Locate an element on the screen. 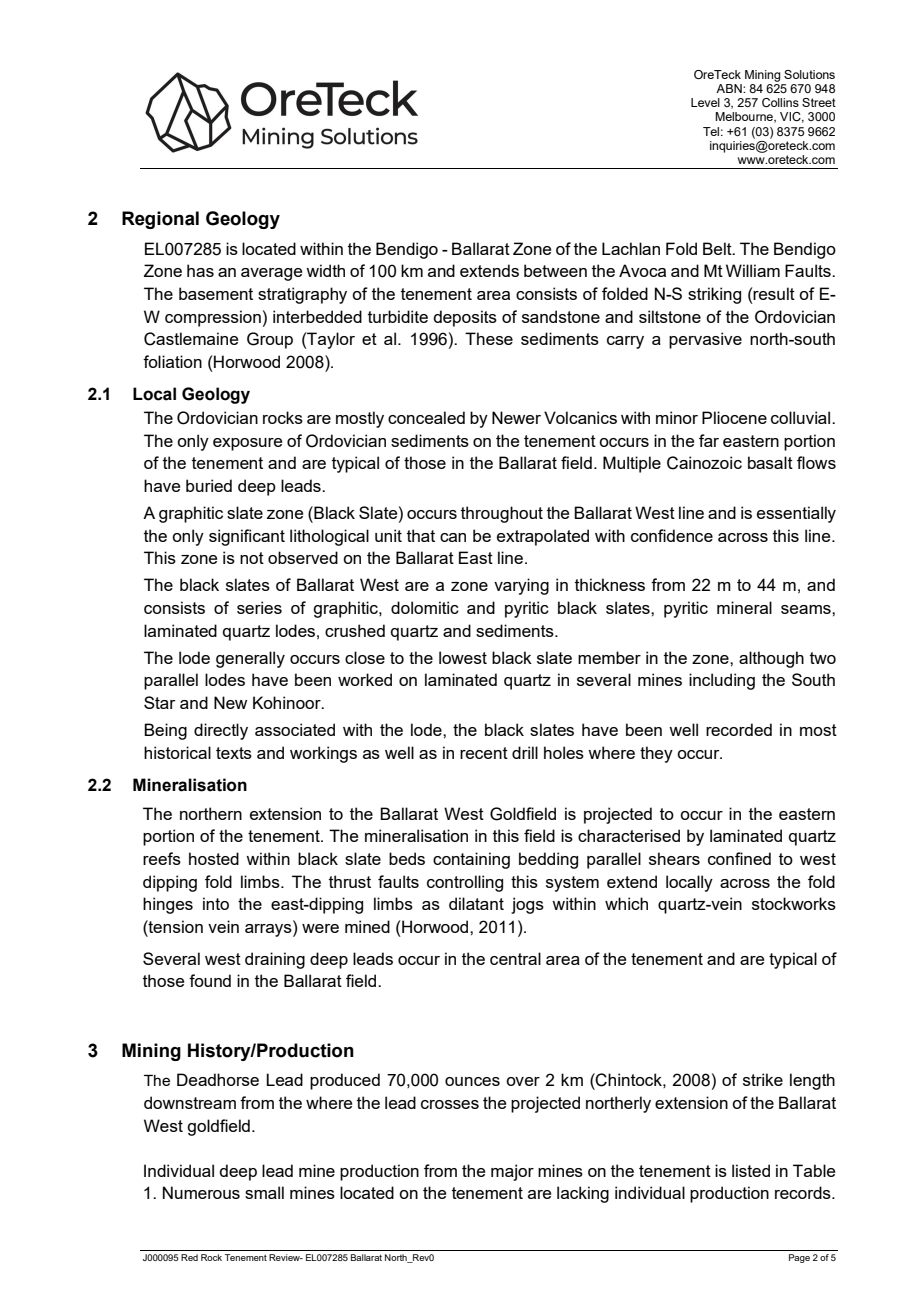 This screenshot has height=1307, width=924. major is located at coordinates (512, 1172).
